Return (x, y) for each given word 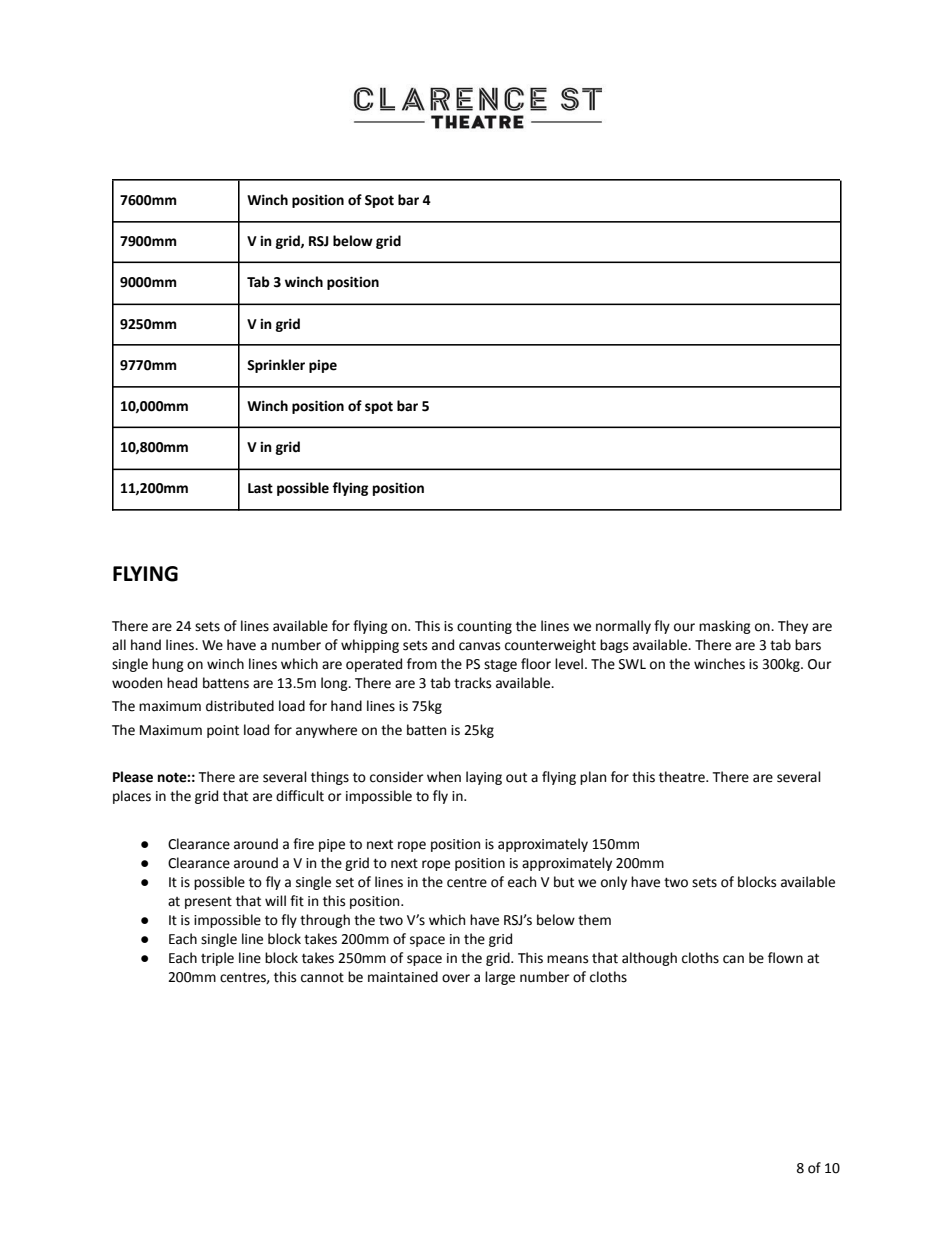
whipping (370, 646)
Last (260, 488)
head (182, 683)
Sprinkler (276, 366)
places (132, 797)
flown (785, 958)
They (793, 627)
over (456, 978)
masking (725, 627)
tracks (472, 683)
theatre (683, 777)
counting (484, 627)
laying (484, 778)
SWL (632, 664)
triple (217, 959)
